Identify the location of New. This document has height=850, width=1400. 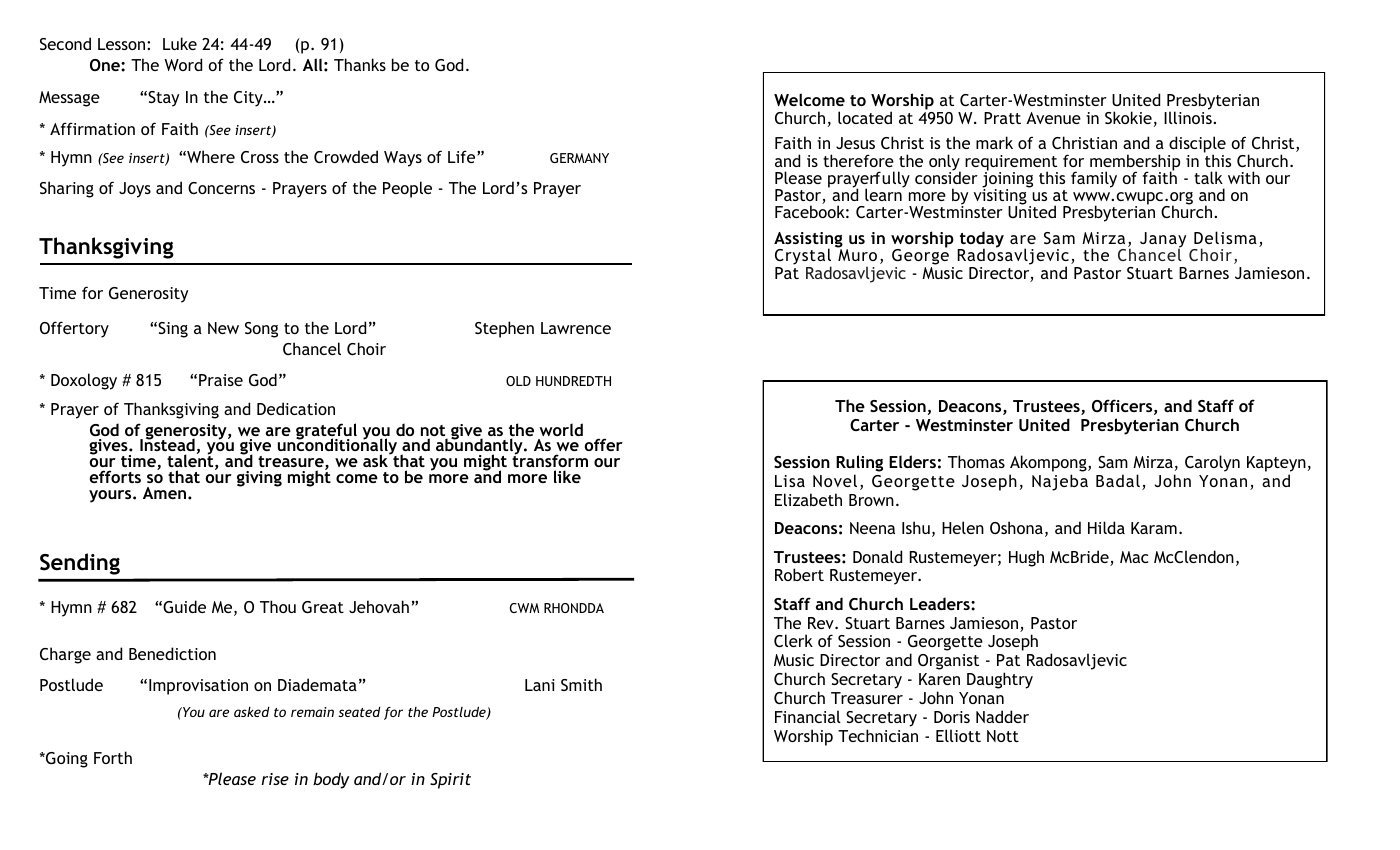
(223, 328).
